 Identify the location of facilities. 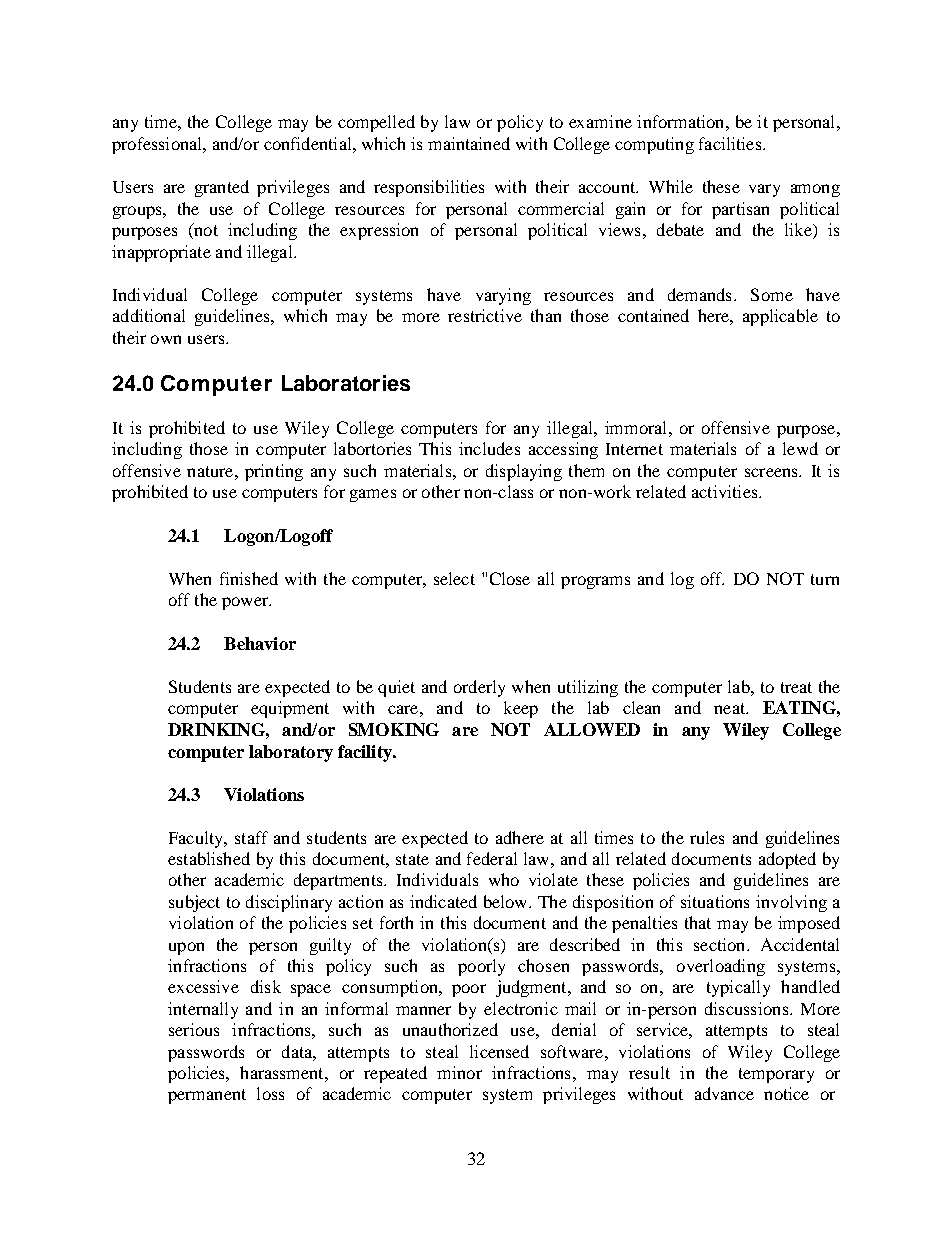
(730, 143).
